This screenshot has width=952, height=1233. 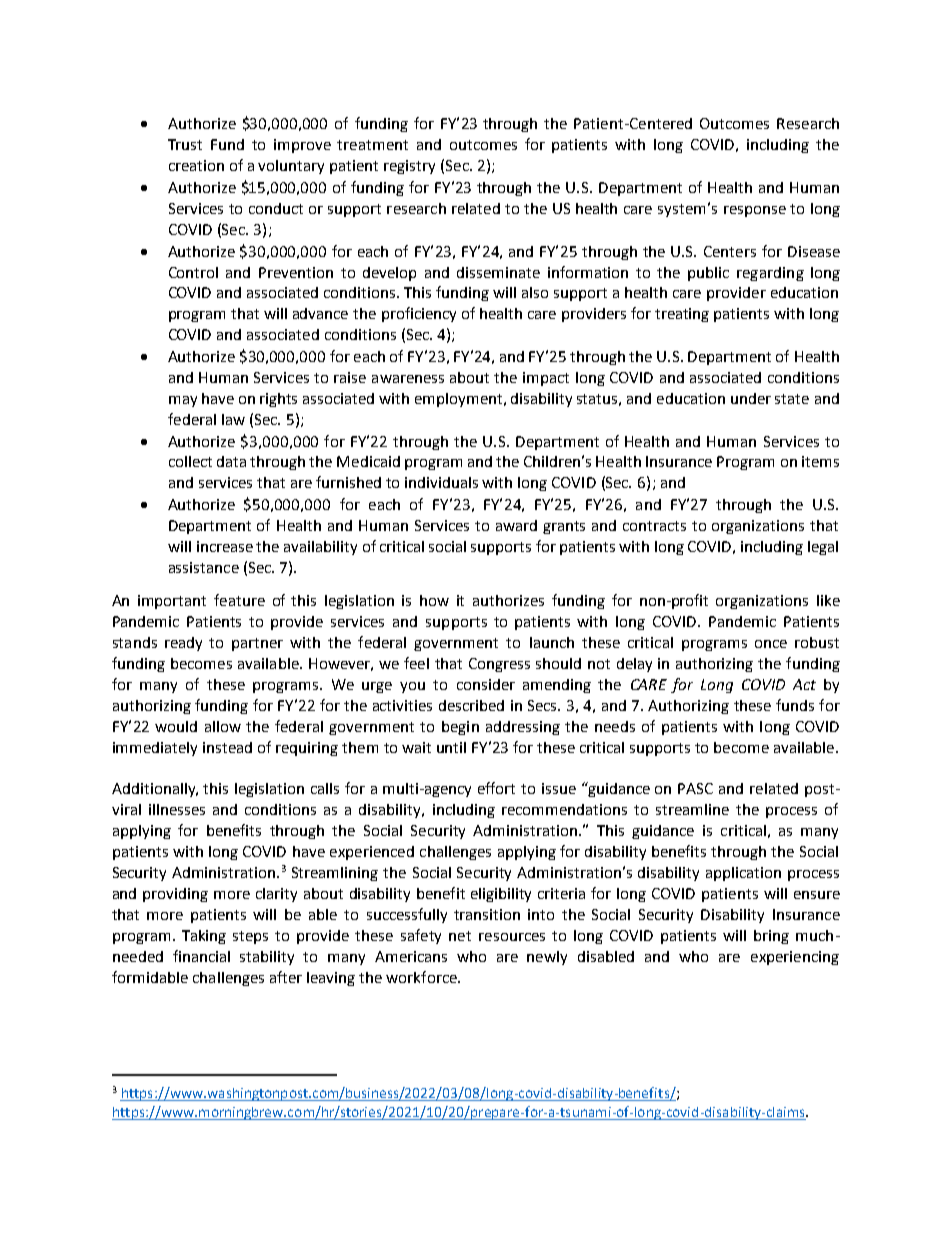 I want to click on award, so click(x=516, y=525).
